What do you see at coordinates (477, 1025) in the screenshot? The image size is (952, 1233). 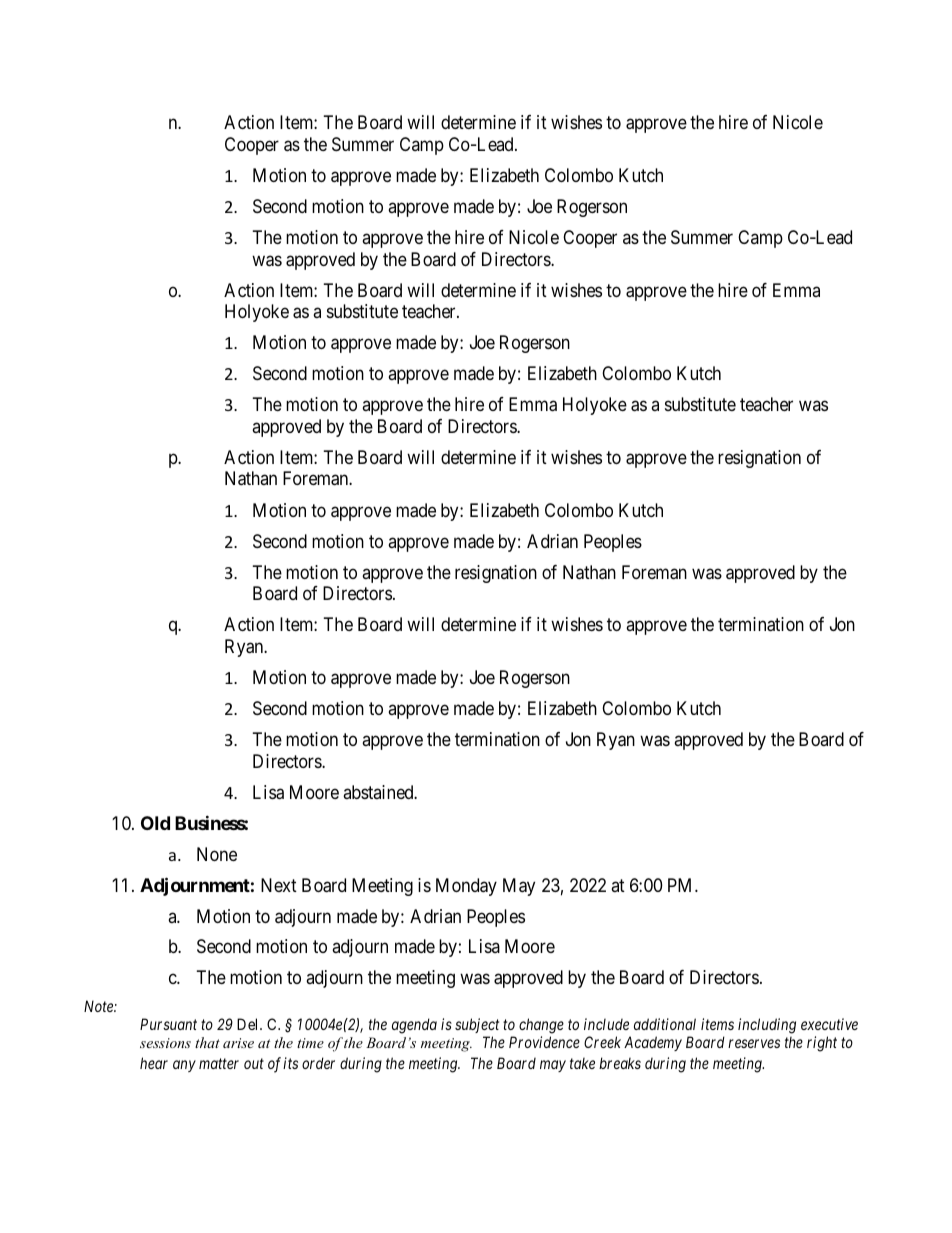 I see `subject` at bounding box center [477, 1025].
